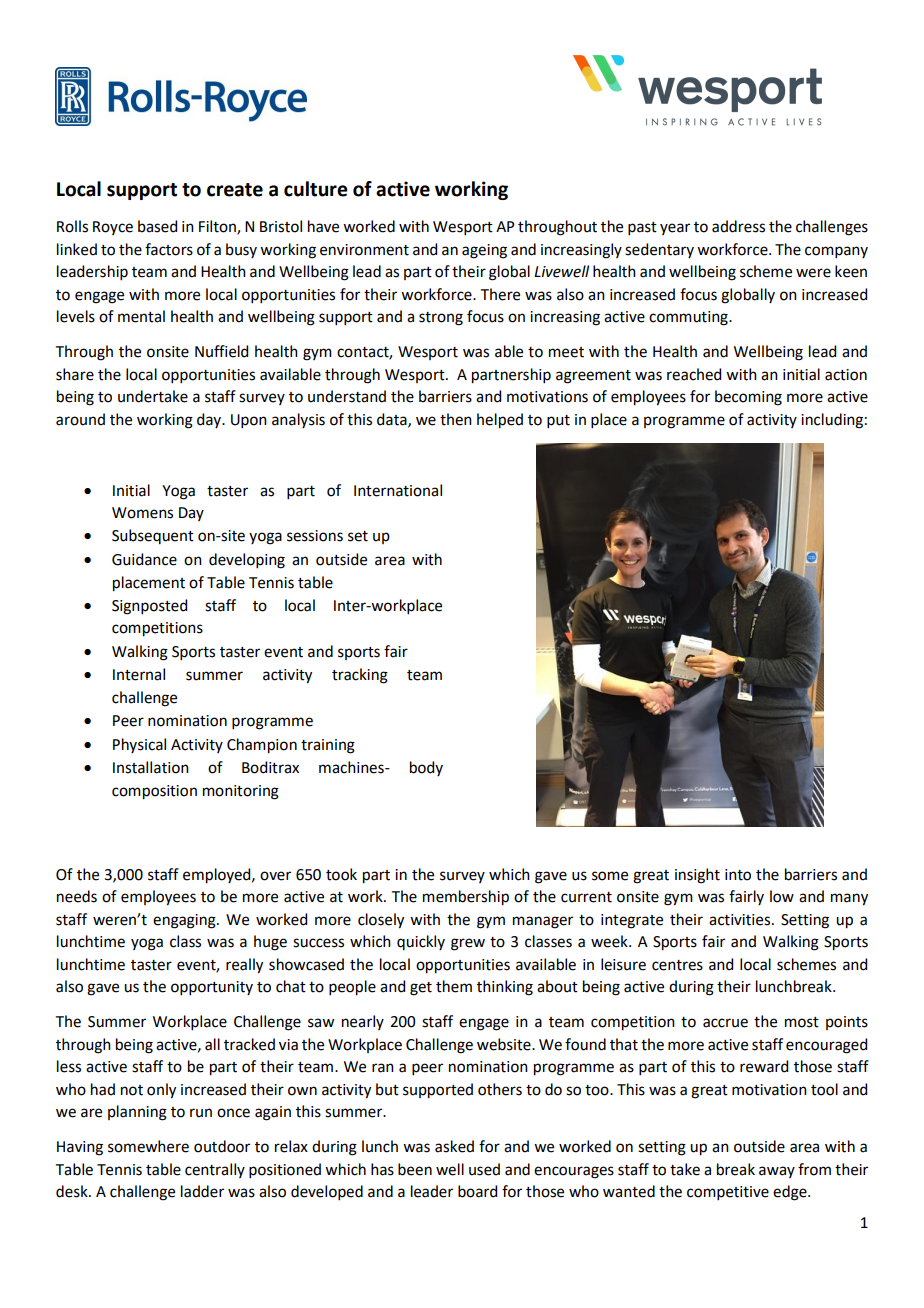 The image size is (924, 1308). What do you see at coordinates (454, 1146) in the document?
I see `asked` at bounding box center [454, 1146].
